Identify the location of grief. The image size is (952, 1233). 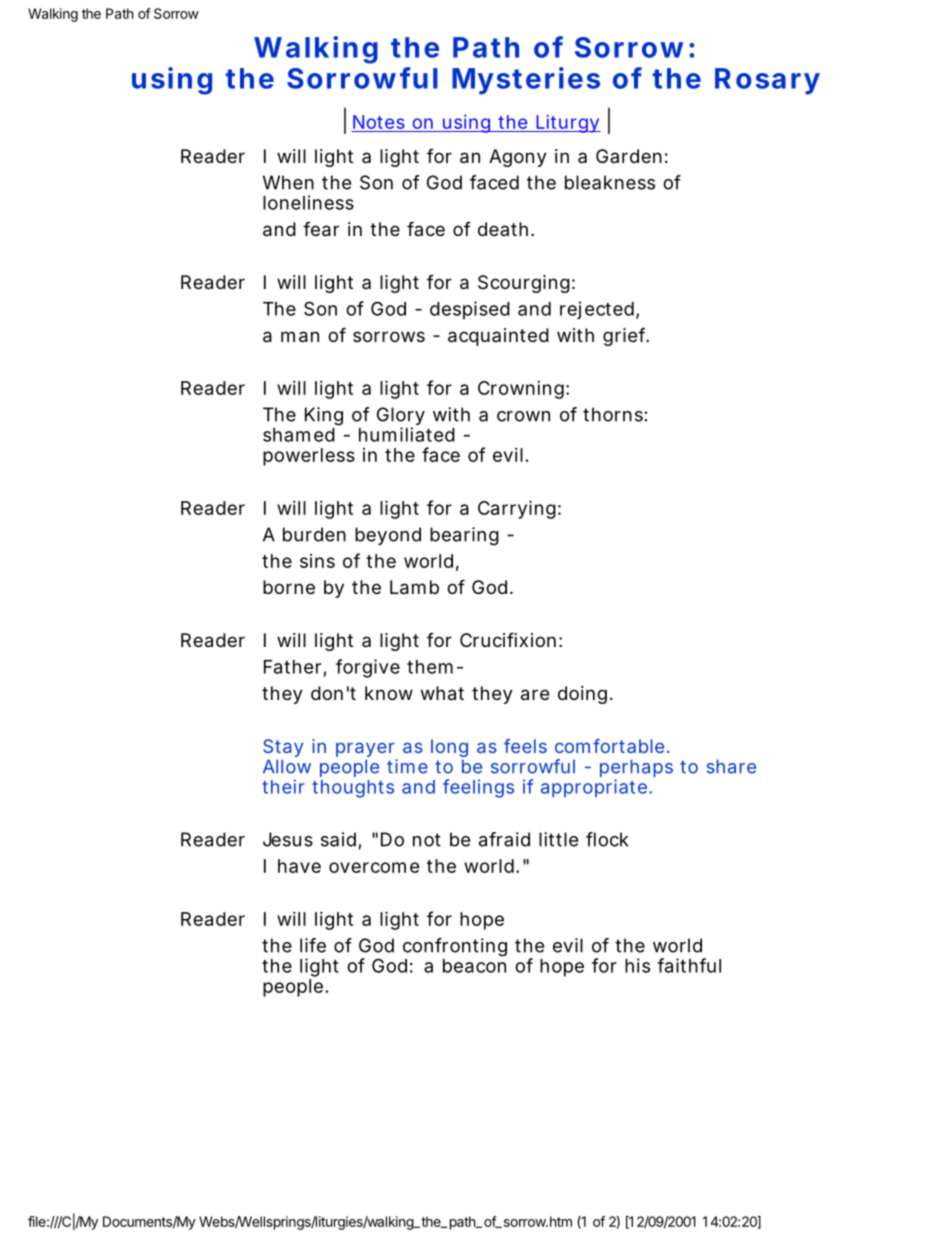
(626, 336).
